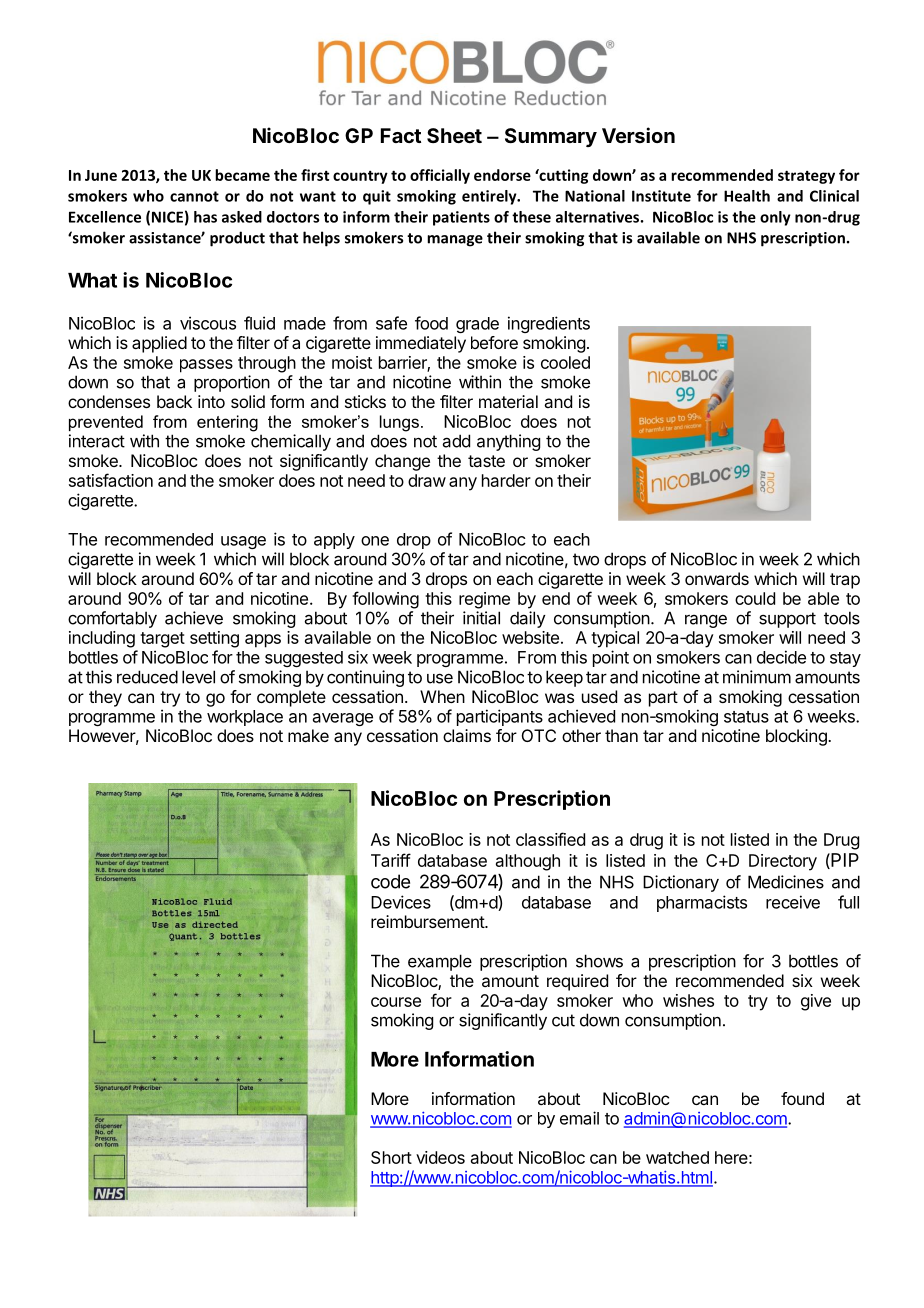  I want to click on usage, so click(243, 542).
